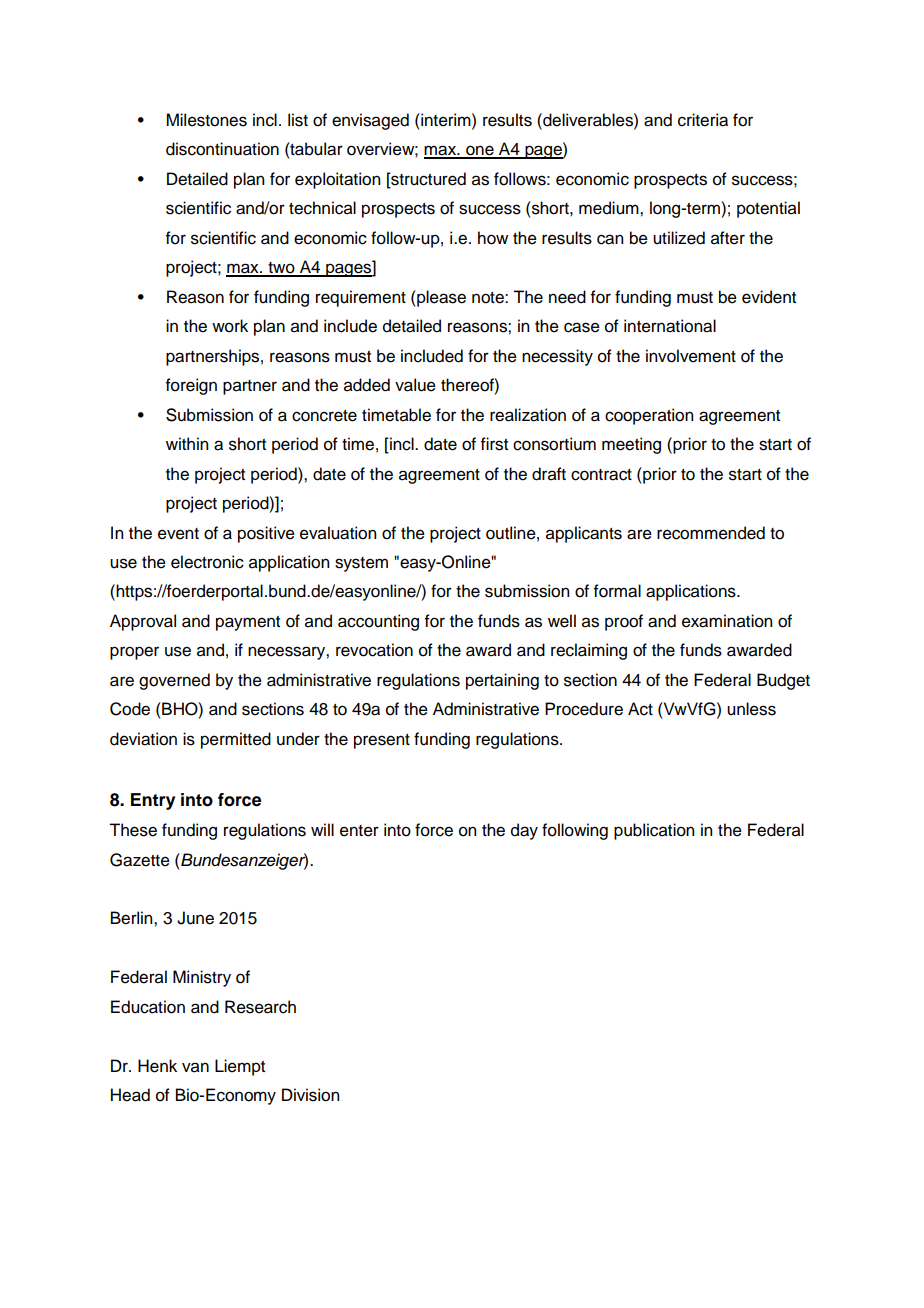  What do you see at coordinates (310, 1095) in the screenshot?
I see `Division` at bounding box center [310, 1095].
